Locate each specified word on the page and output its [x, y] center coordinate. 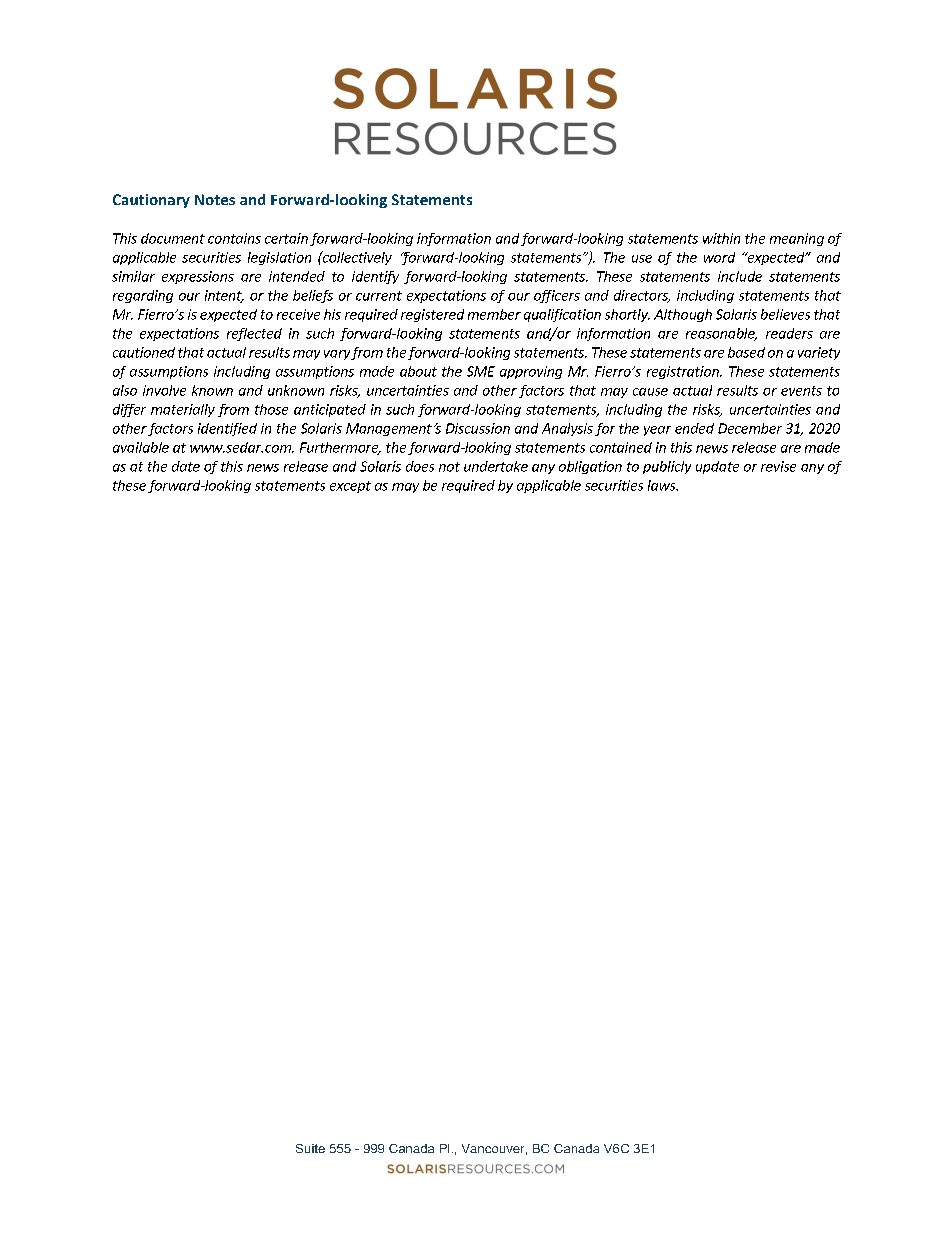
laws [663, 485]
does [420, 466]
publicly [667, 467]
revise [778, 466]
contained [621, 447]
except [350, 487]
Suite [310, 1148]
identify [375, 277]
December [750, 428]
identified [227, 429]
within [721, 238]
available [141, 447]
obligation [590, 467]
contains [234, 238]
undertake [496, 466]
